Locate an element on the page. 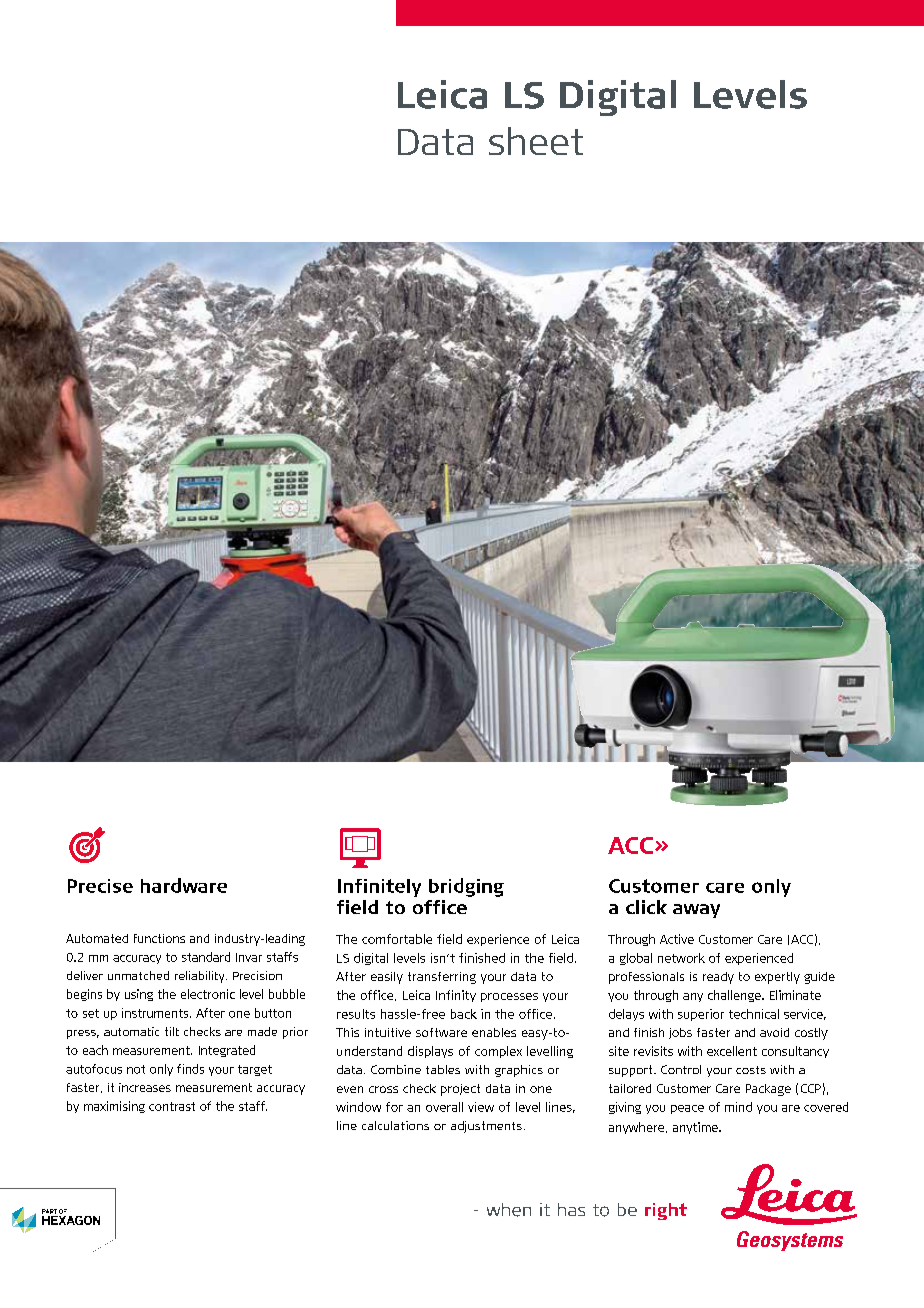 The width and height of the image is (924, 1308). Precise is located at coordinates (100, 886).
